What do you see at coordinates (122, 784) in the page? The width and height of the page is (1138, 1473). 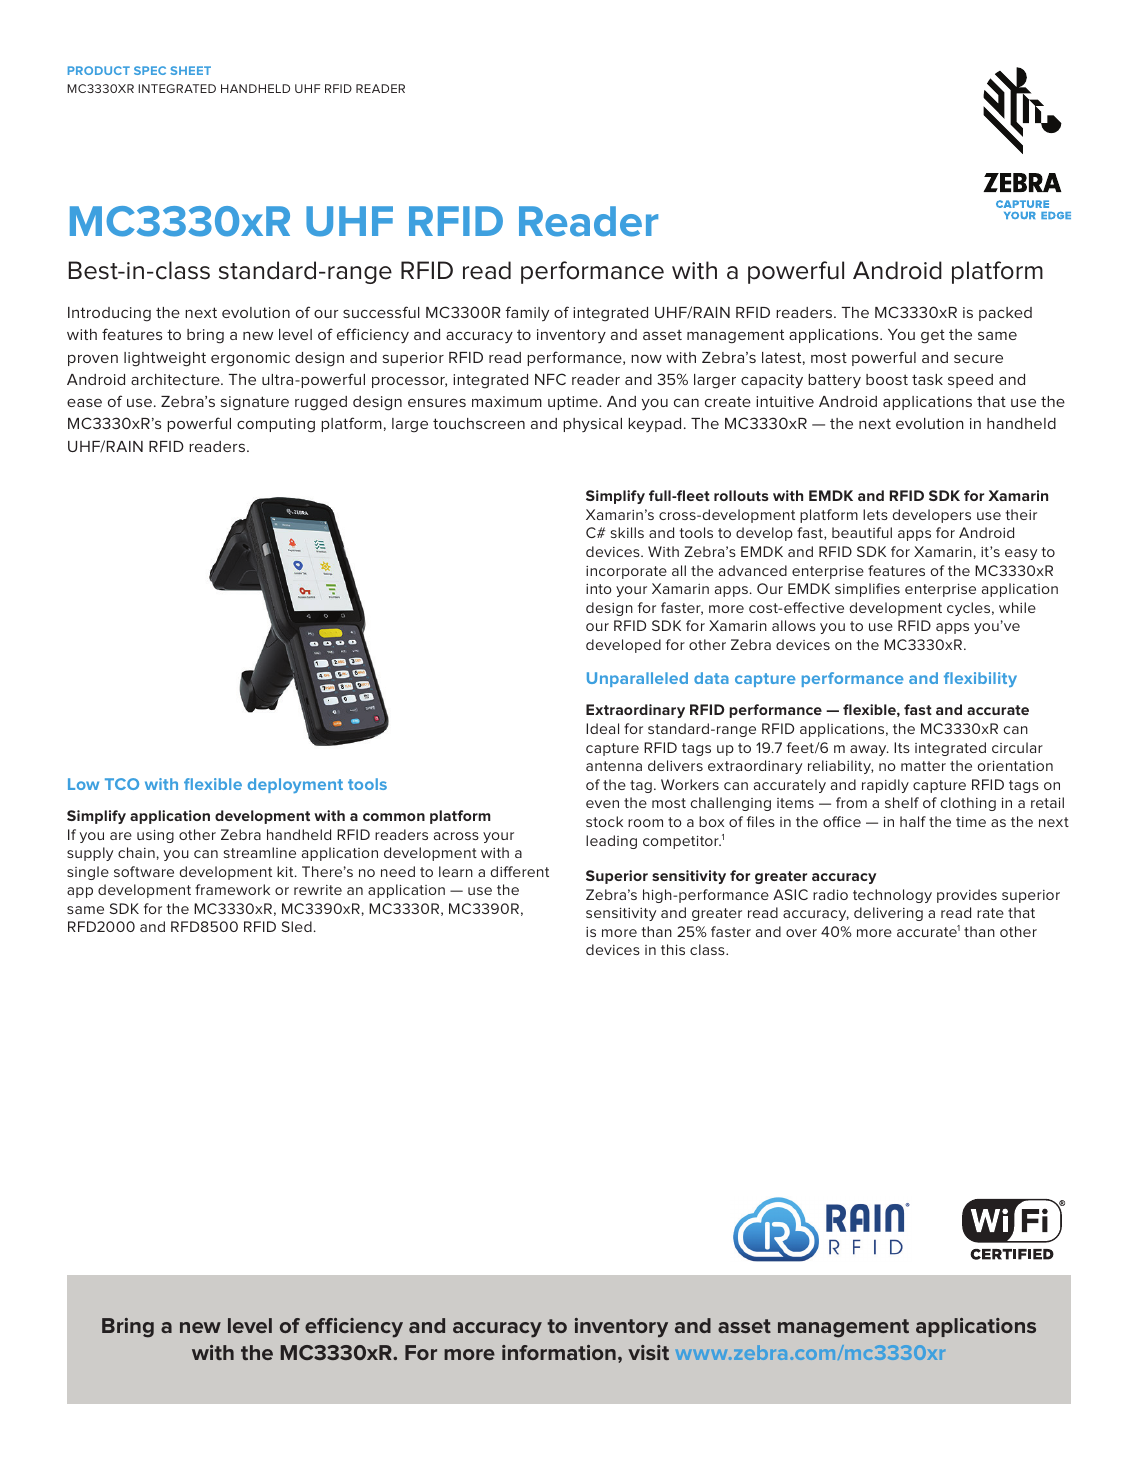 I see `TCO` at bounding box center [122, 784].
